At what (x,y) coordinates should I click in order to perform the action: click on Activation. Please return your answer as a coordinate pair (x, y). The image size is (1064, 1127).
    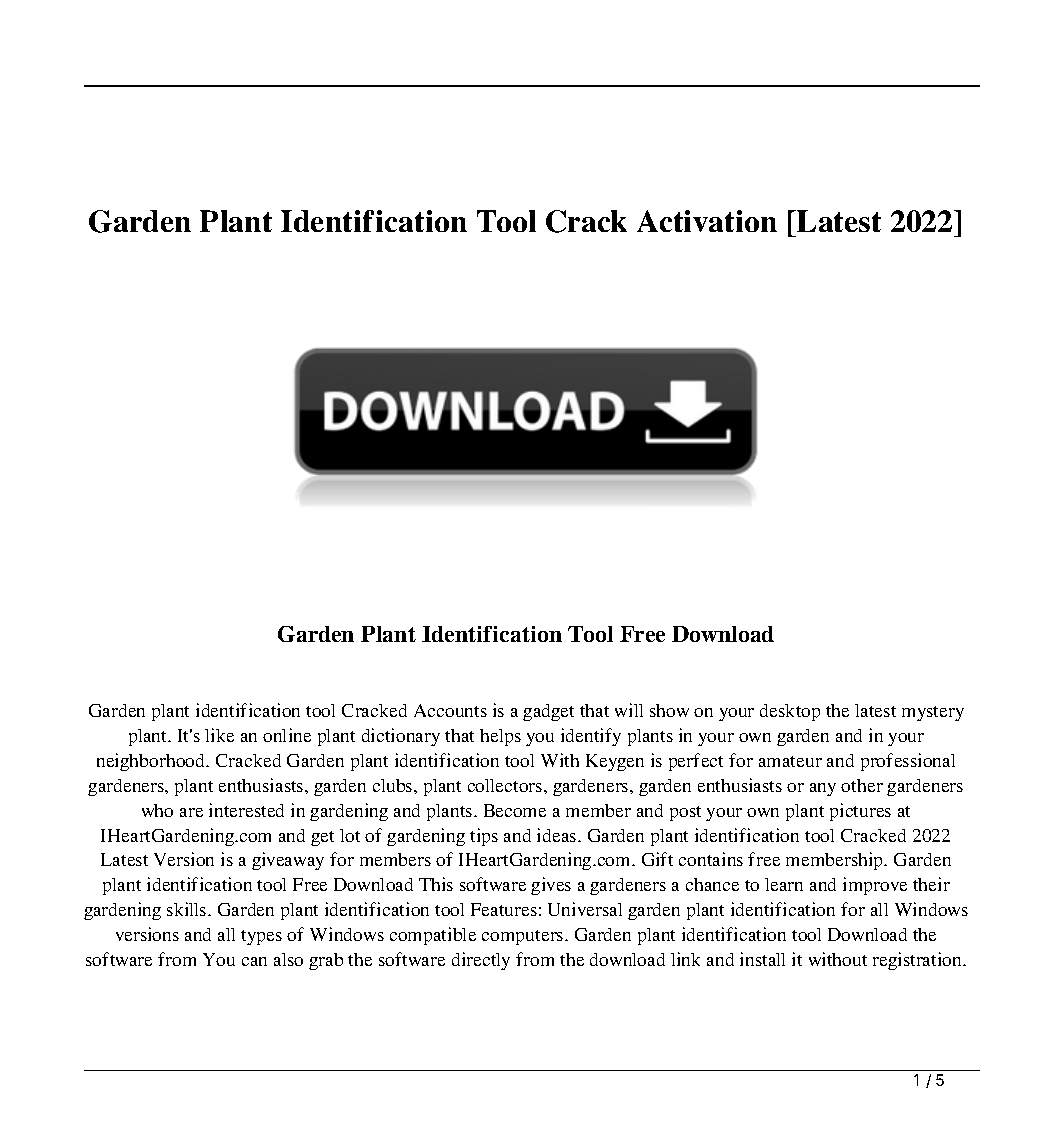
    Looking at the image, I should click on (707, 221).
